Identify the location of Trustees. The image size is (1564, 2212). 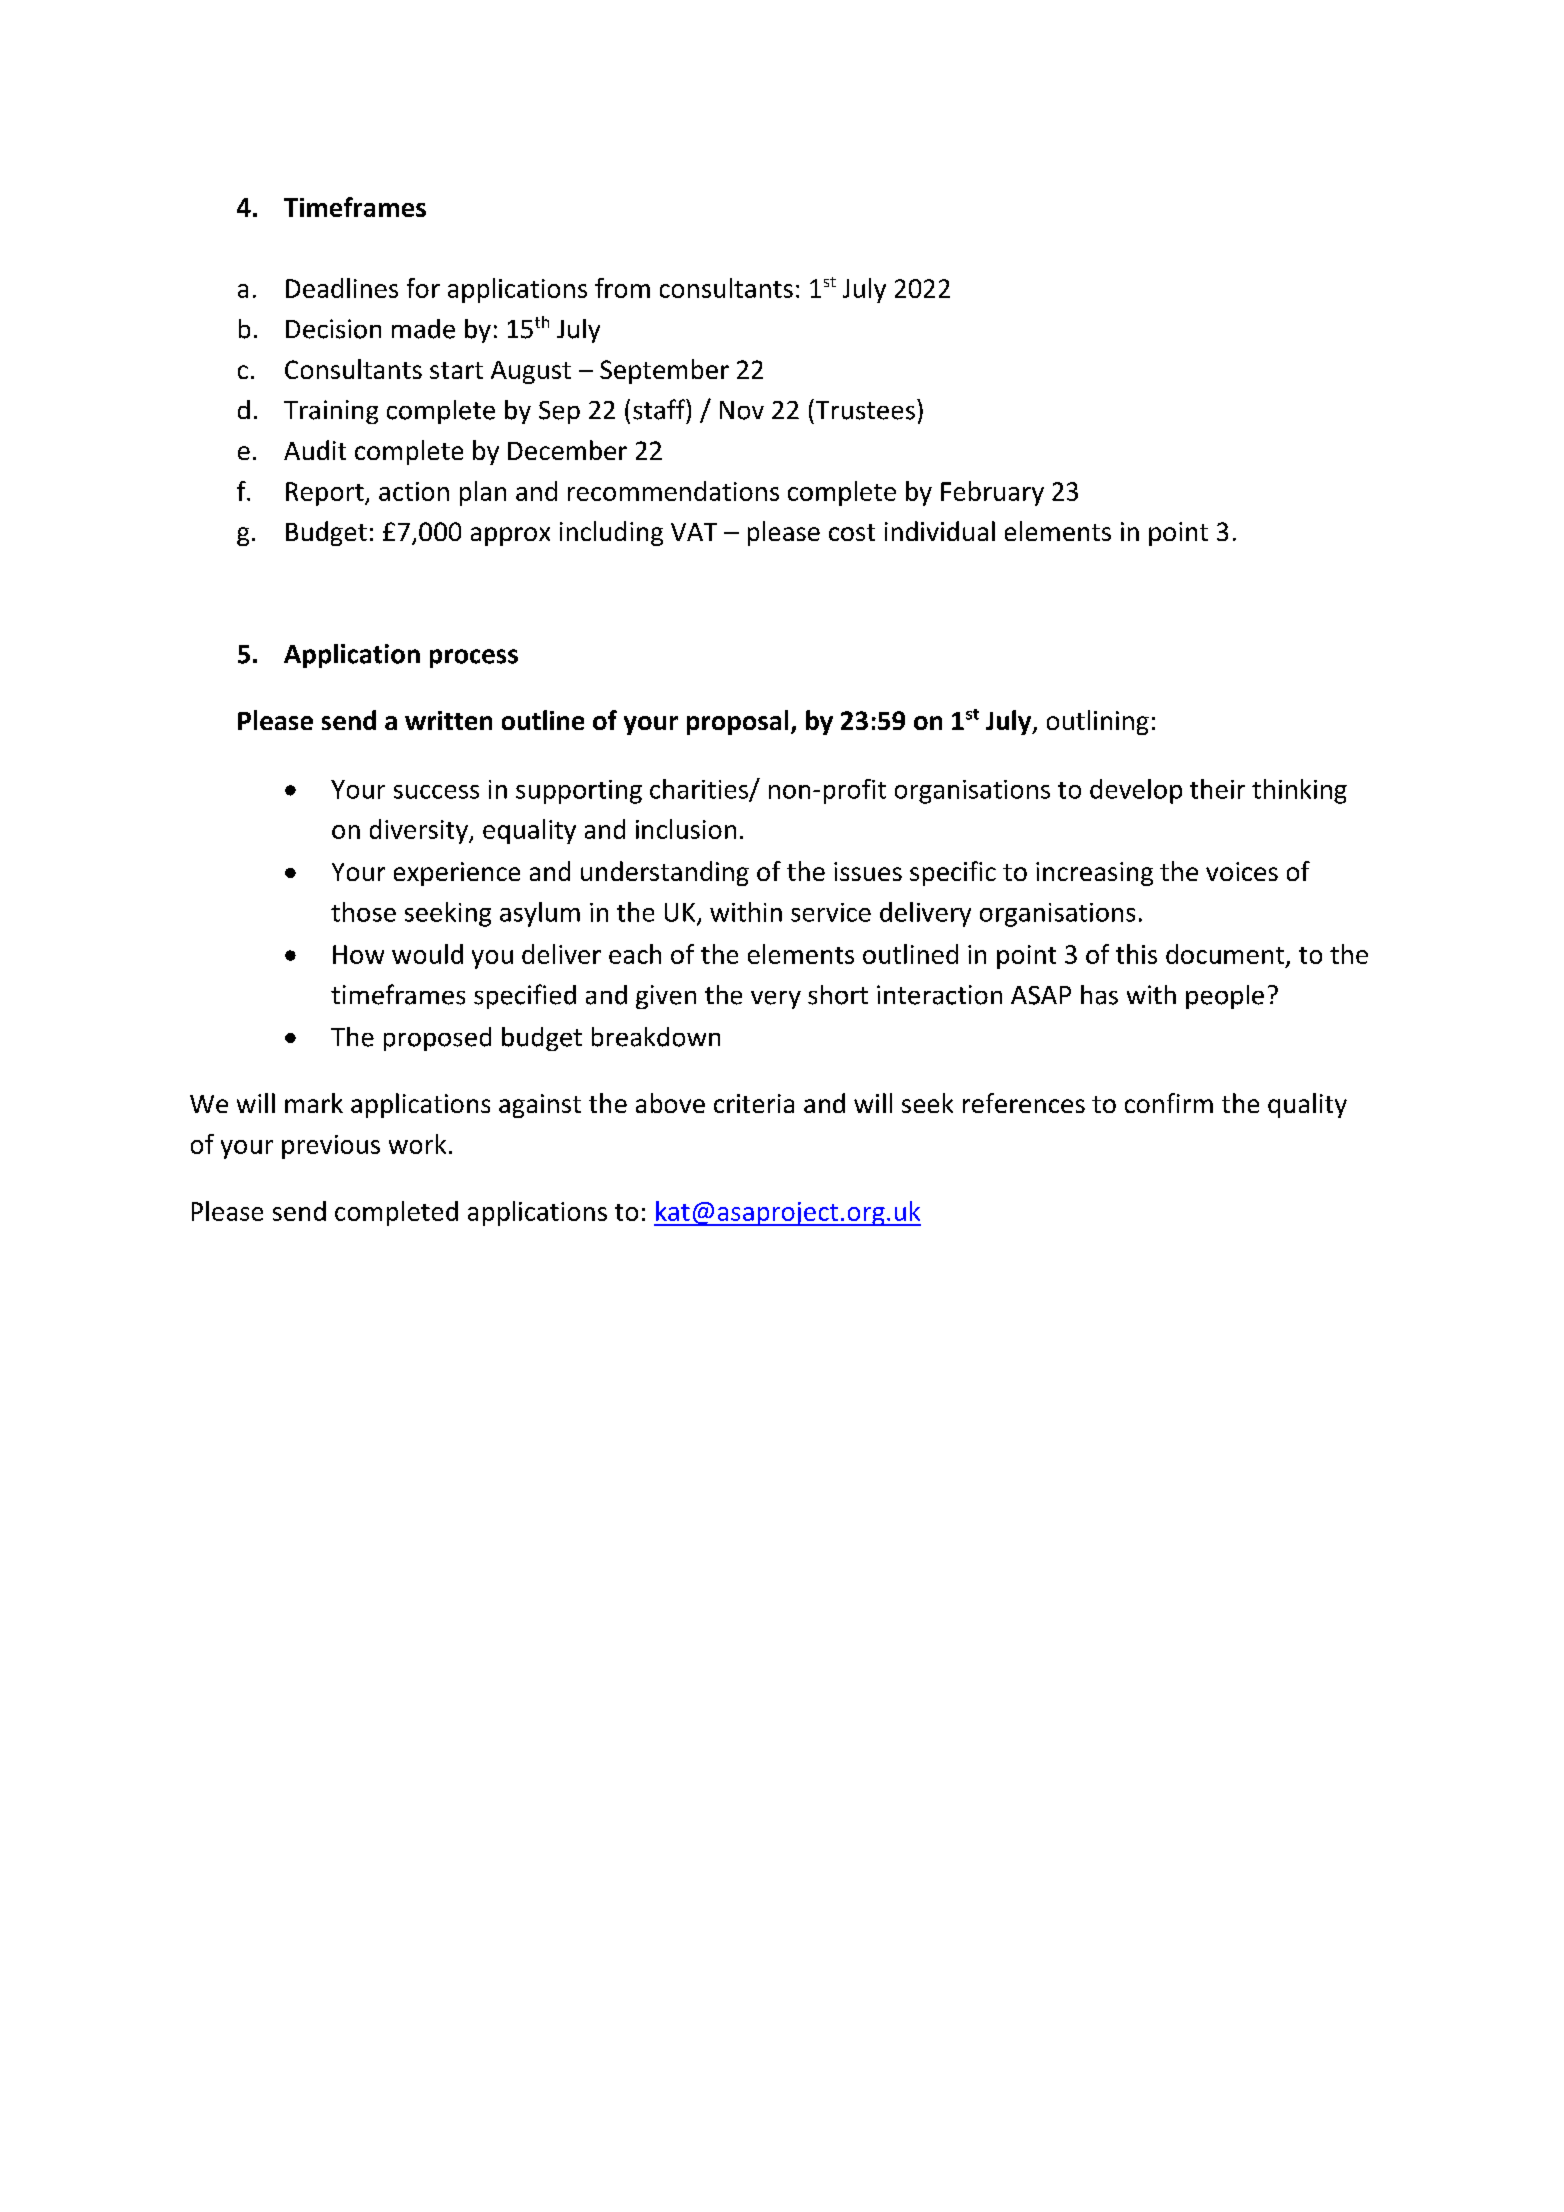
(864, 409).
